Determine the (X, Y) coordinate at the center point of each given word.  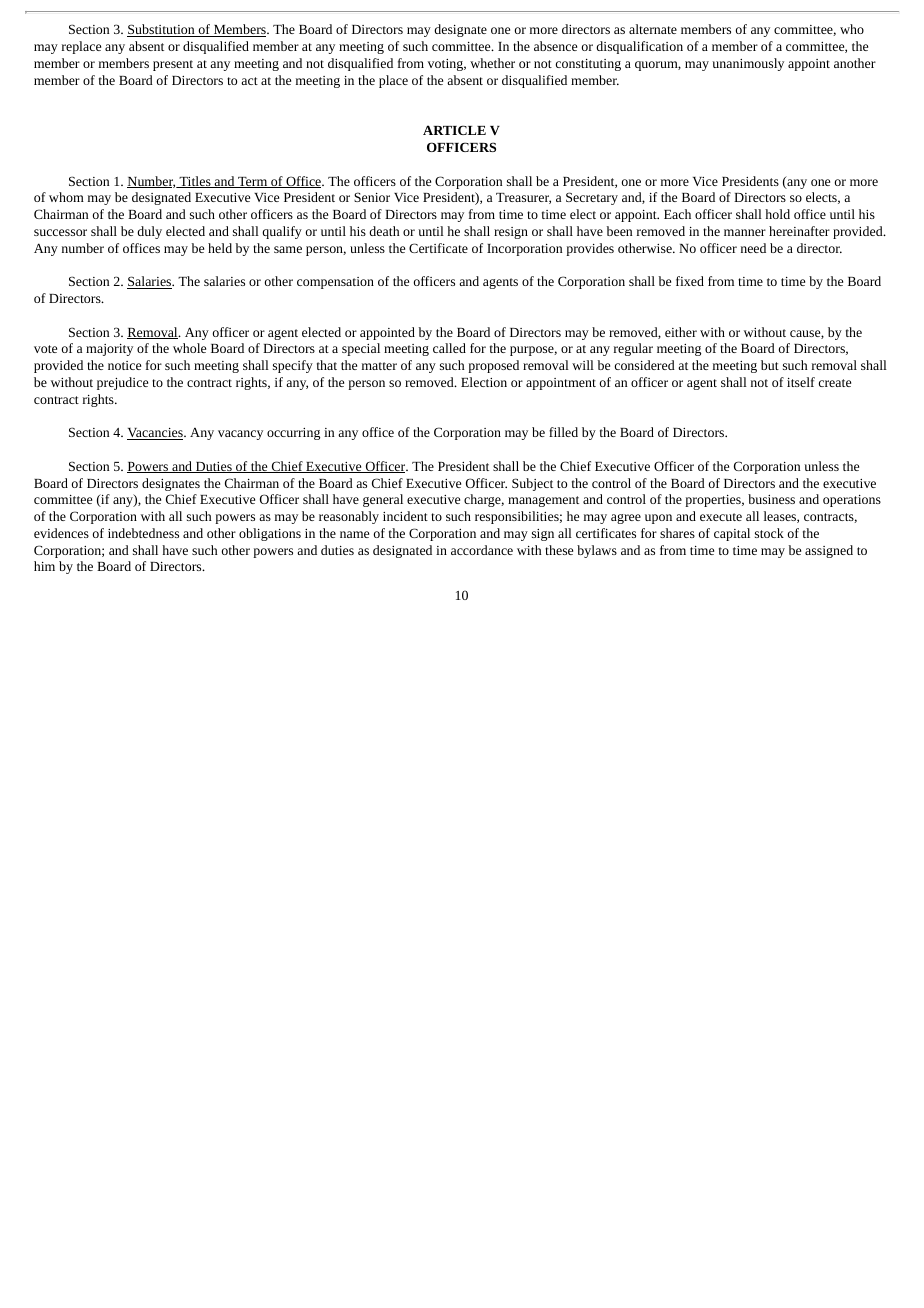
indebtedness (143, 533)
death (384, 231)
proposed (493, 366)
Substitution (162, 30)
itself (801, 382)
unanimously (748, 64)
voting (447, 65)
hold (777, 214)
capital (732, 534)
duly (149, 232)
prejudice (122, 383)
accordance (482, 550)
